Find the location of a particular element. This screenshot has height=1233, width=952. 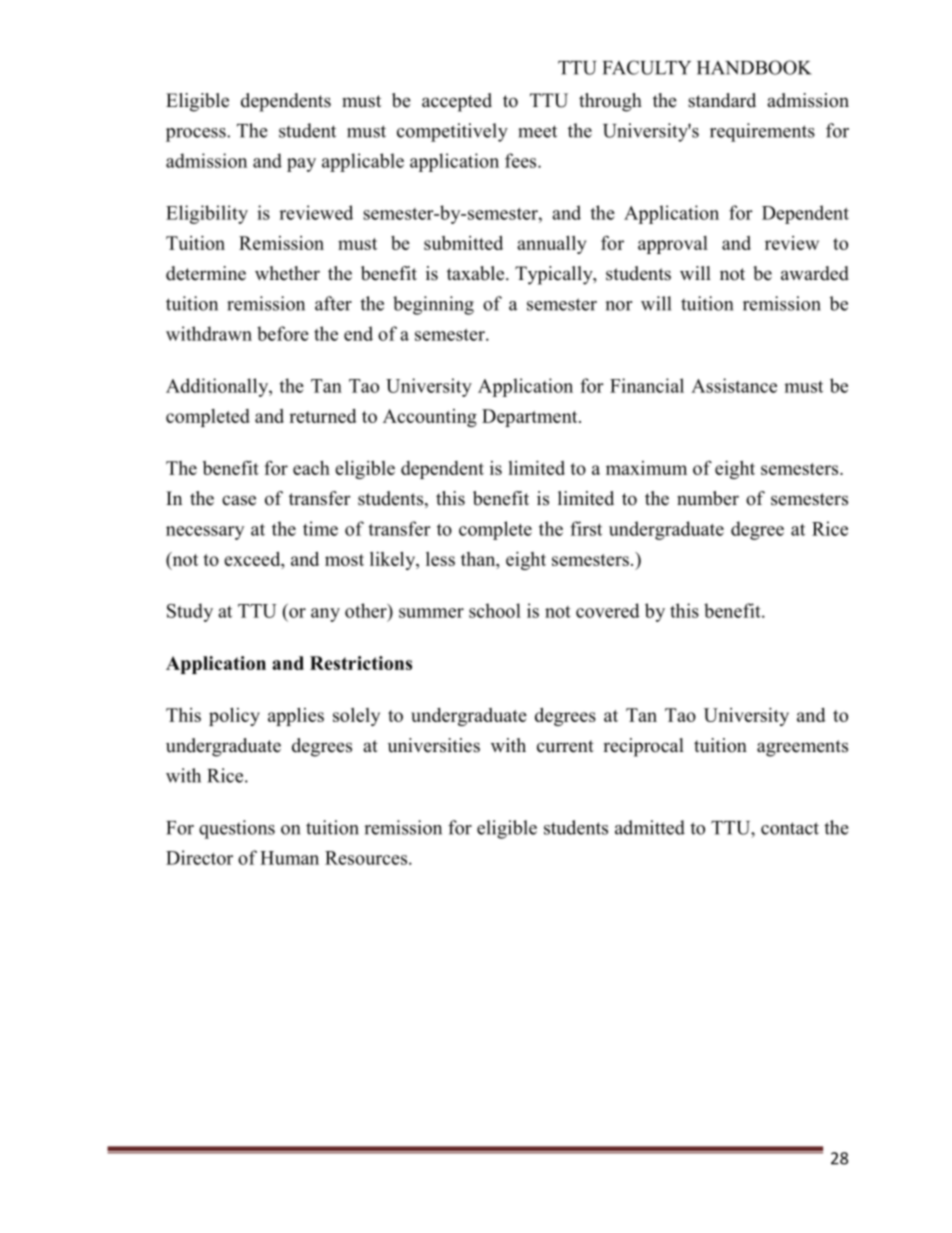

Resources is located at coordinates (366, 858).
